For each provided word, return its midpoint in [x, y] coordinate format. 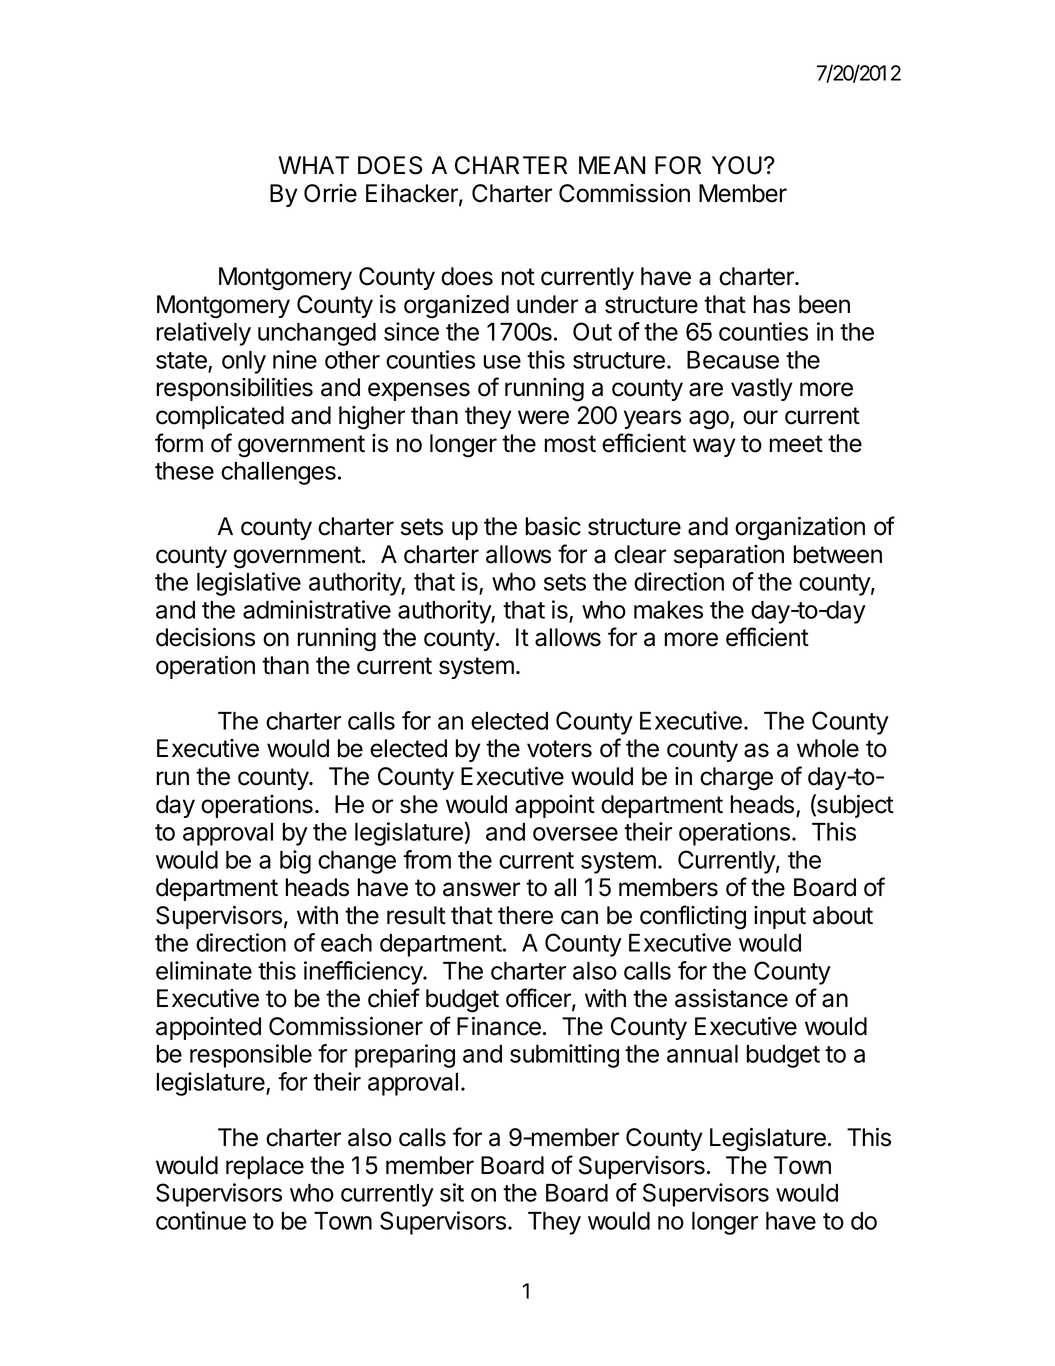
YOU [737, 165]
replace [265, 1167]
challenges [278, 473]
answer [481, 889]
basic [553, 526]
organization [800, 529]
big [295, 862]
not [518, 277]
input [780, 917]
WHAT [313, 165]
